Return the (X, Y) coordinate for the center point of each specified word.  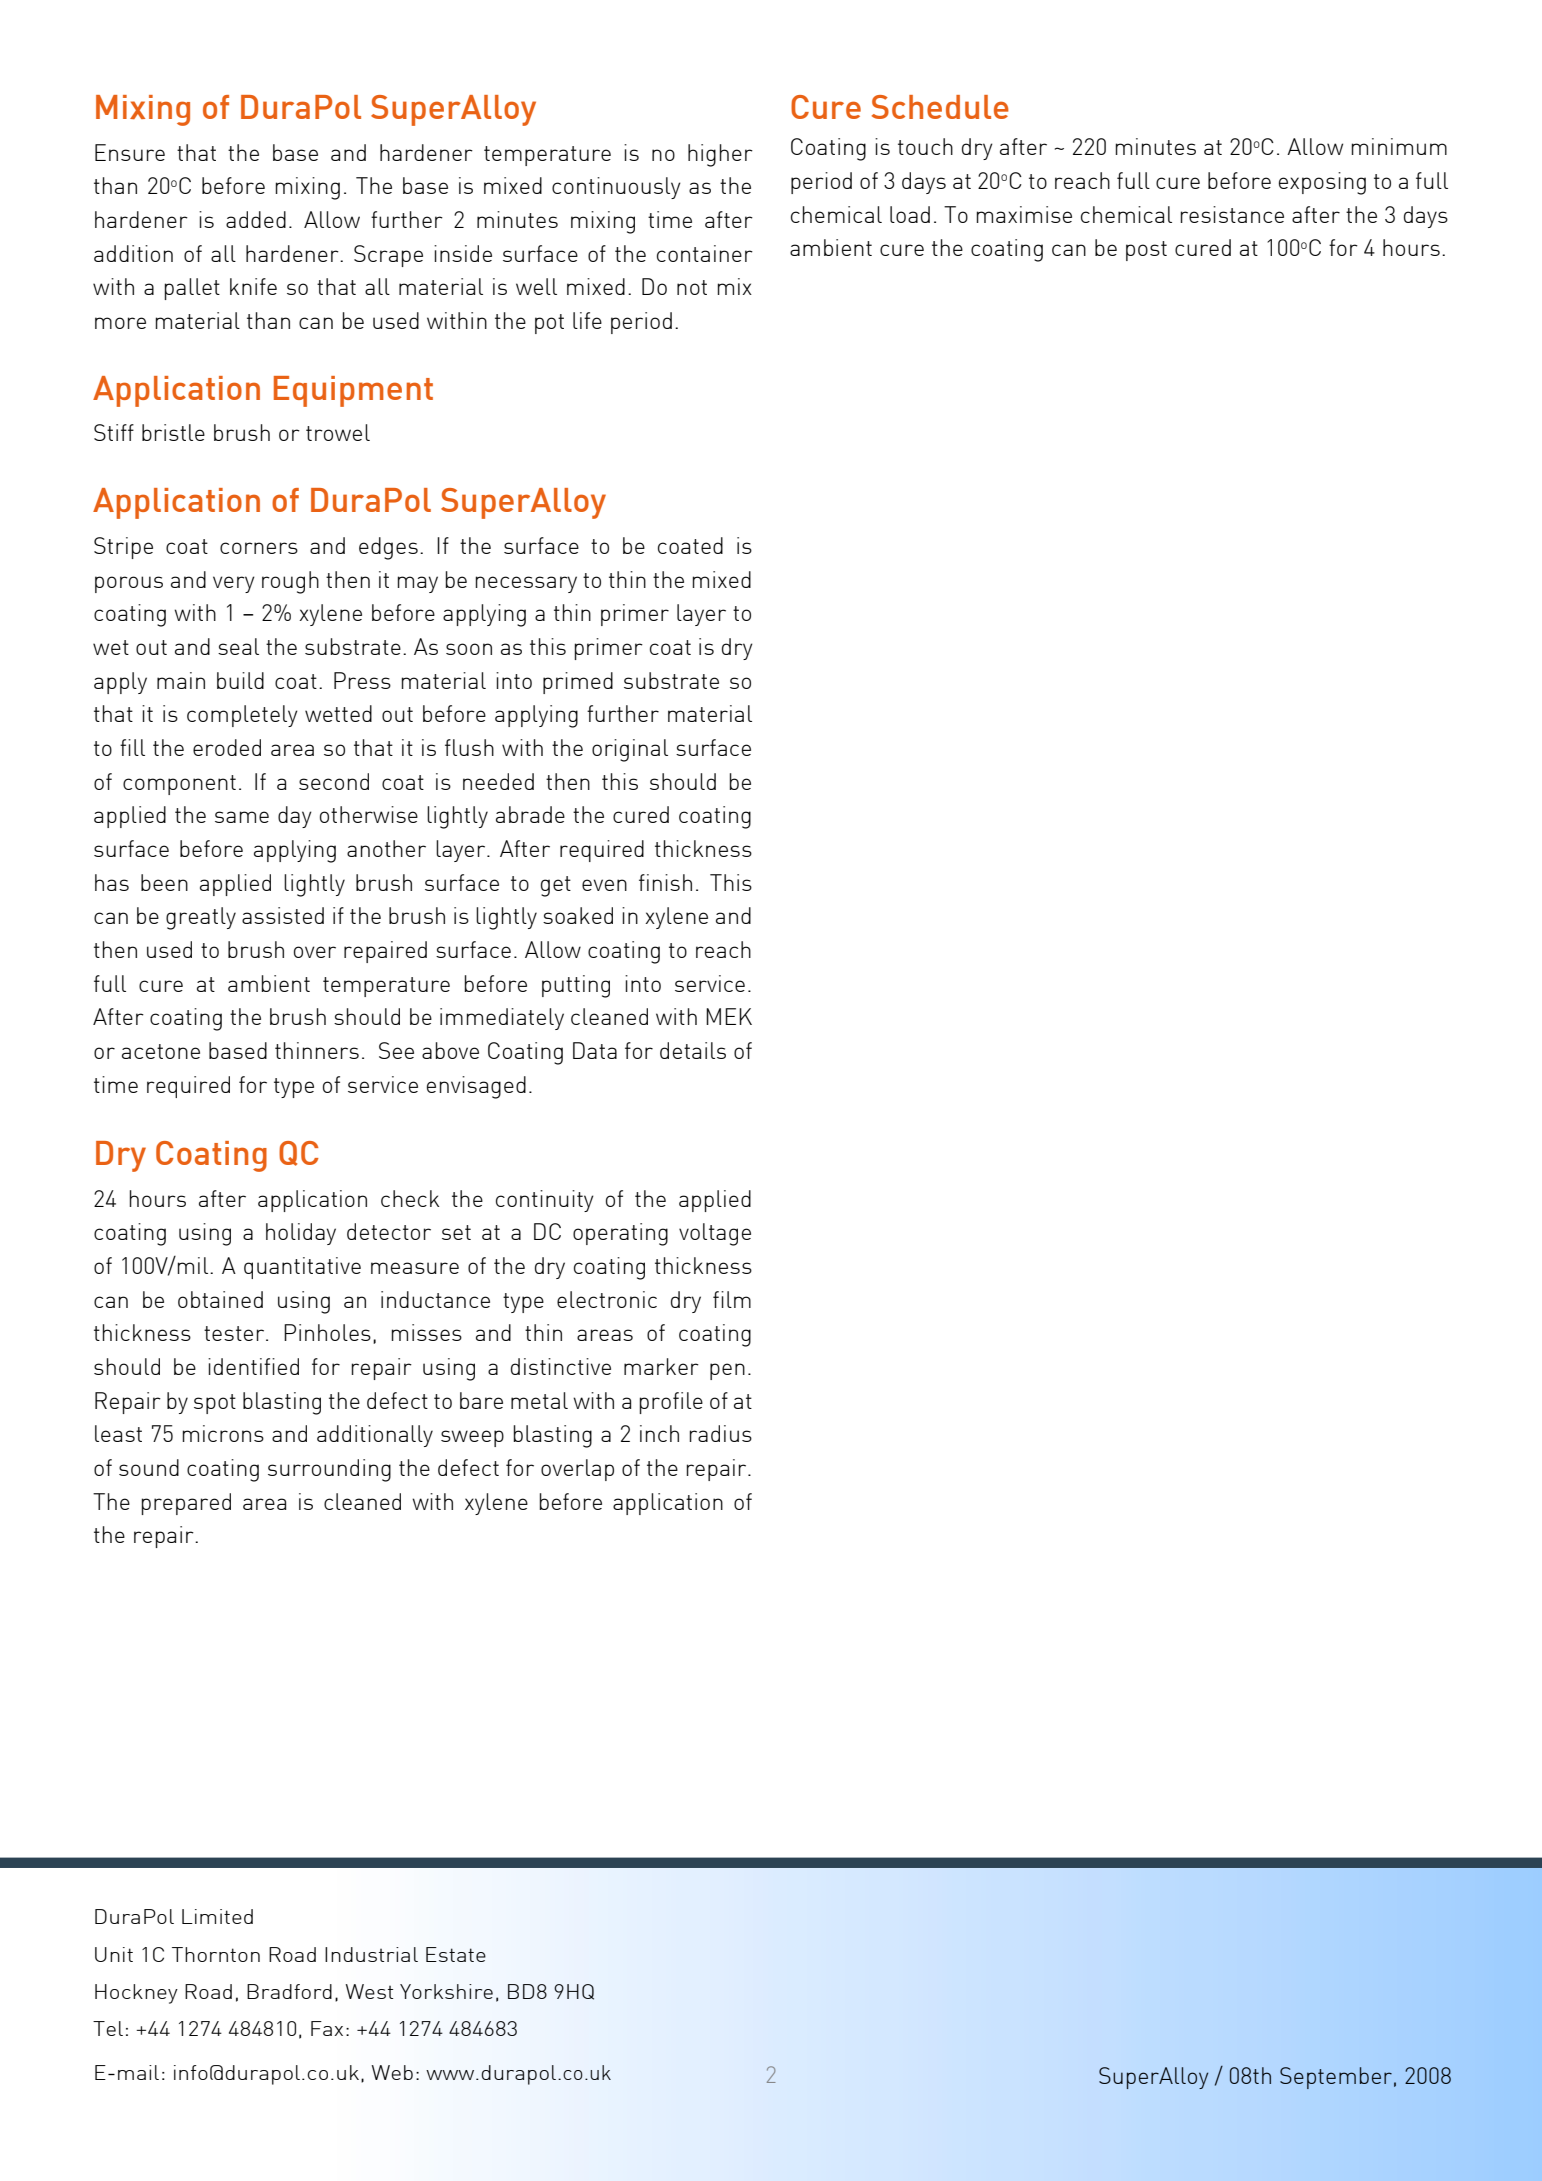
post (1146, 251)
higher (720, 155)
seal (238, 646)
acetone (161, 1051)
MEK (729, 1016)
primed (578, 683)
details (693, 1050)
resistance (1232, 214)
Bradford (289, 1991)
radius (720, 1433)
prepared (186, 1504)
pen (727, 1371)
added (256, 219)
